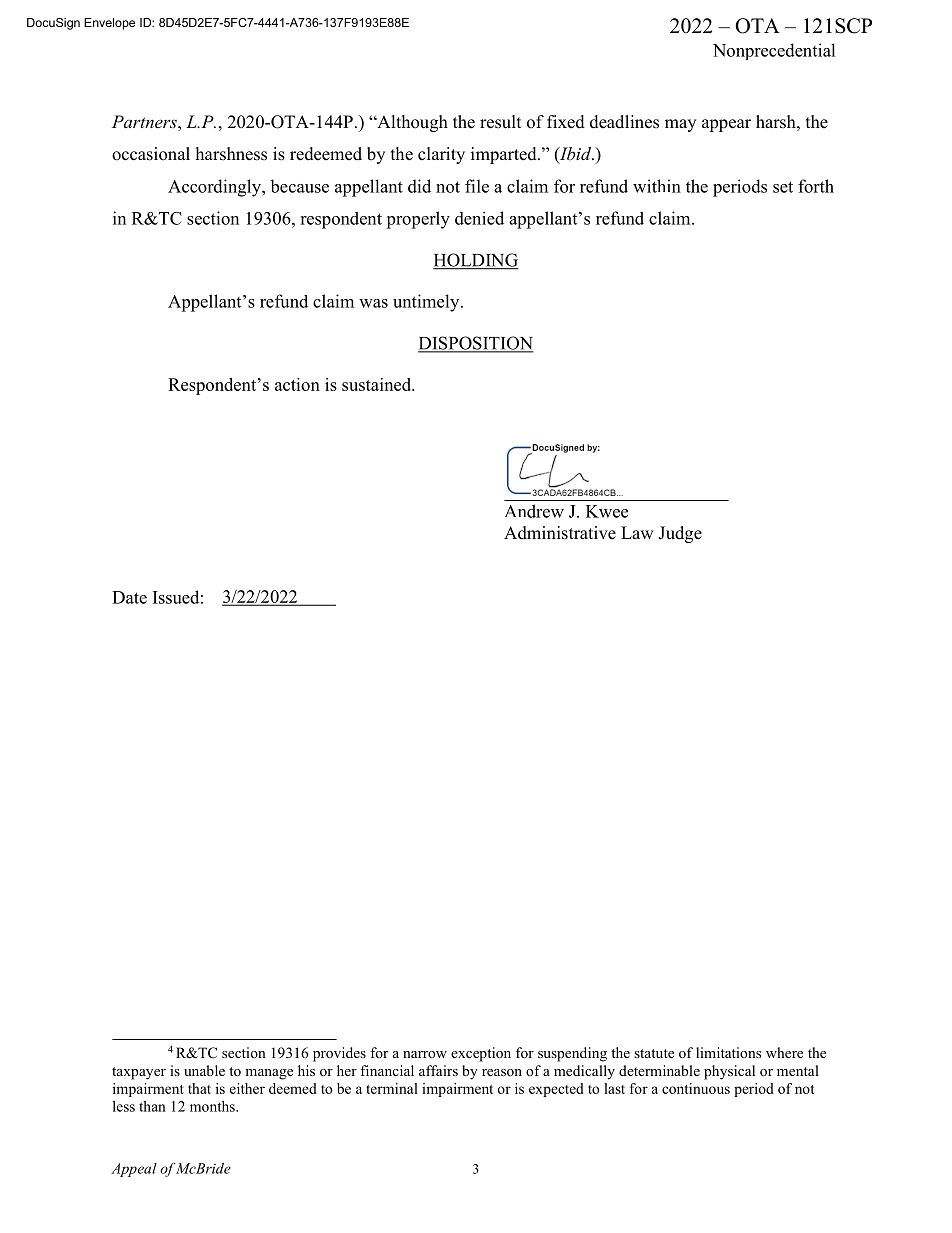 The height and width of the screenshot is (1233, 952). I want to click on clarity, so click(441, 155).
